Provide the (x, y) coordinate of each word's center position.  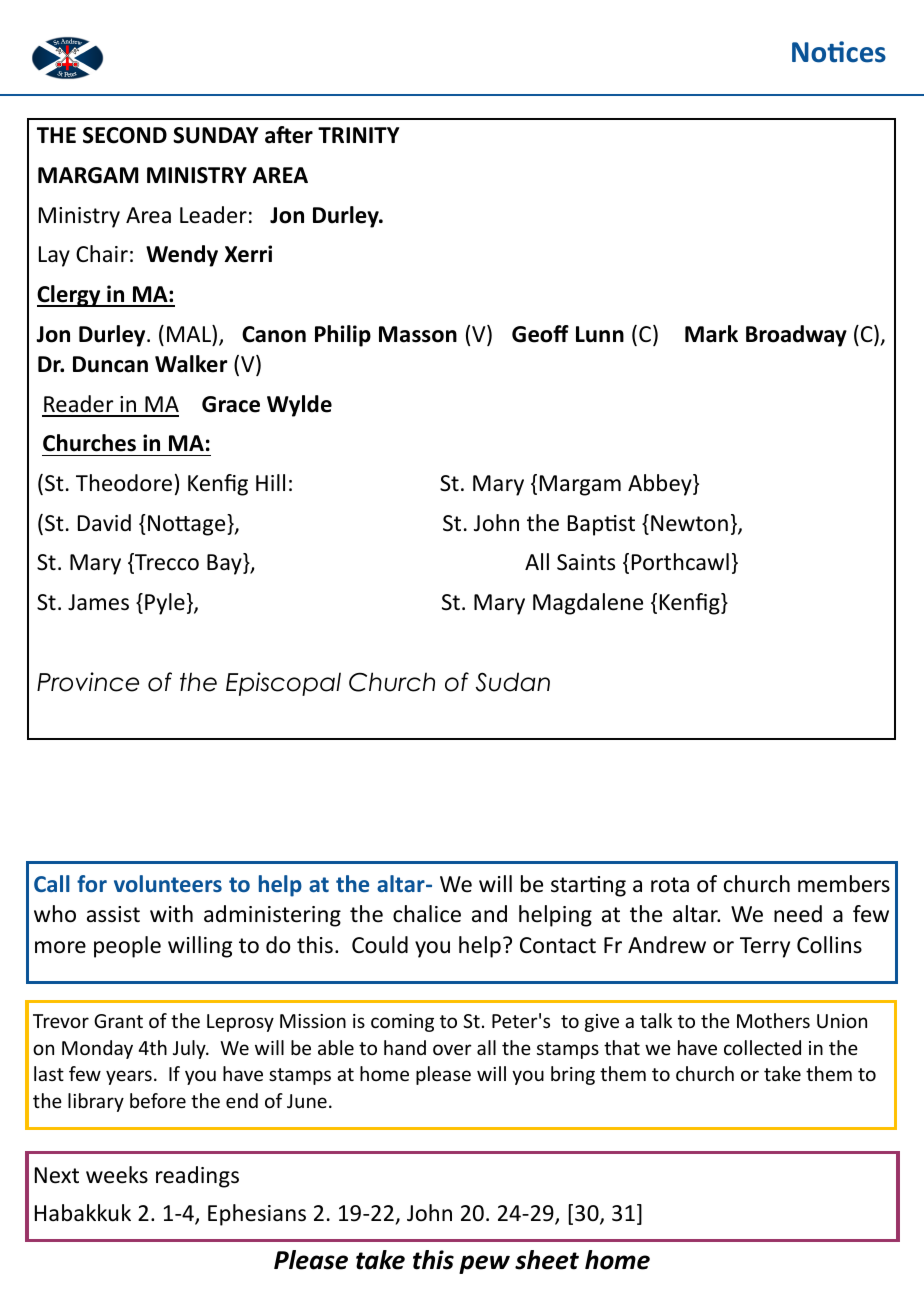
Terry (765, 947)
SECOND (125, 135)
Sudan (513, 682)
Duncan (110, 364)
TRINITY (359, 135)
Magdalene (588, 604)
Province (88, 682)
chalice (427, 914)
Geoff (540, 334)
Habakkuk (83, 1213)
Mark (711, 334)
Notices (839, 52)
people (127, 947)
